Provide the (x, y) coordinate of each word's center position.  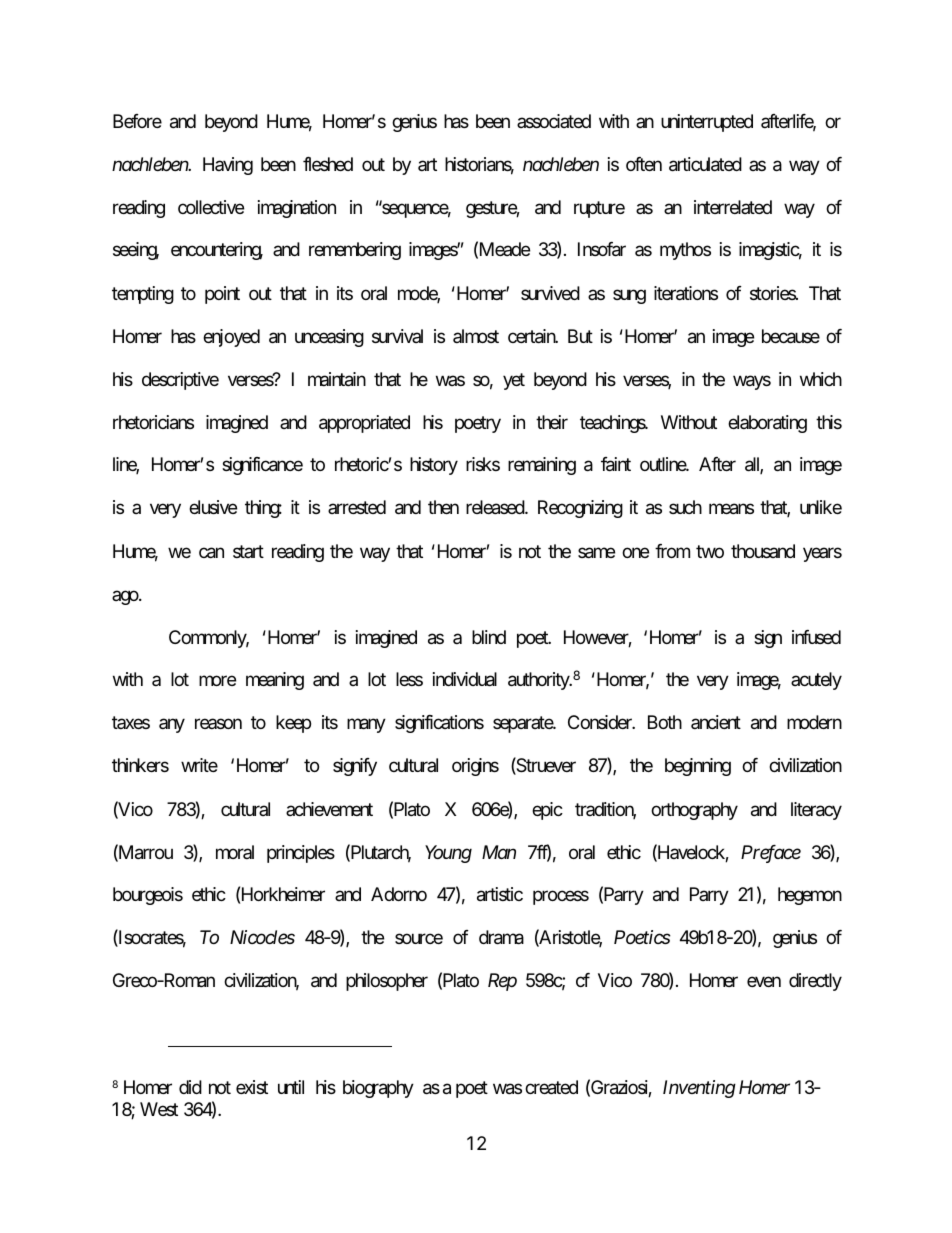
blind (489, 637)
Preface (771, 854)
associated (554, 121)
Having (228, 166)
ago (126, 597)
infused (816, 637)
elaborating (767, 424)
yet (514, 381)
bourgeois (148, 896)
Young (448, 854)
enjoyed (231, 338)
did (190, 1087)
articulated (705, 164)
